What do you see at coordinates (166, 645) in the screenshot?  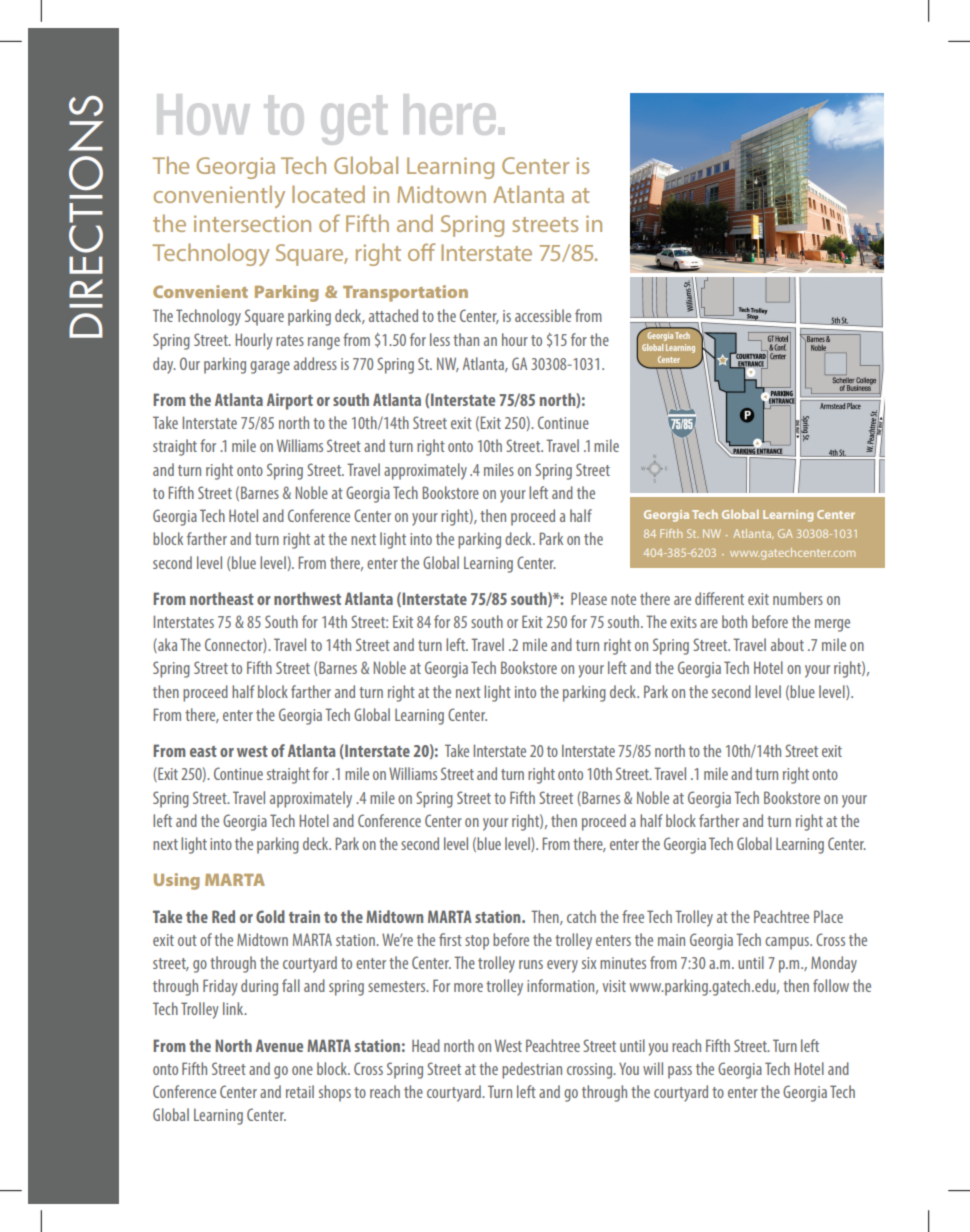 I see `aka` at bounding box center [166, 645].
